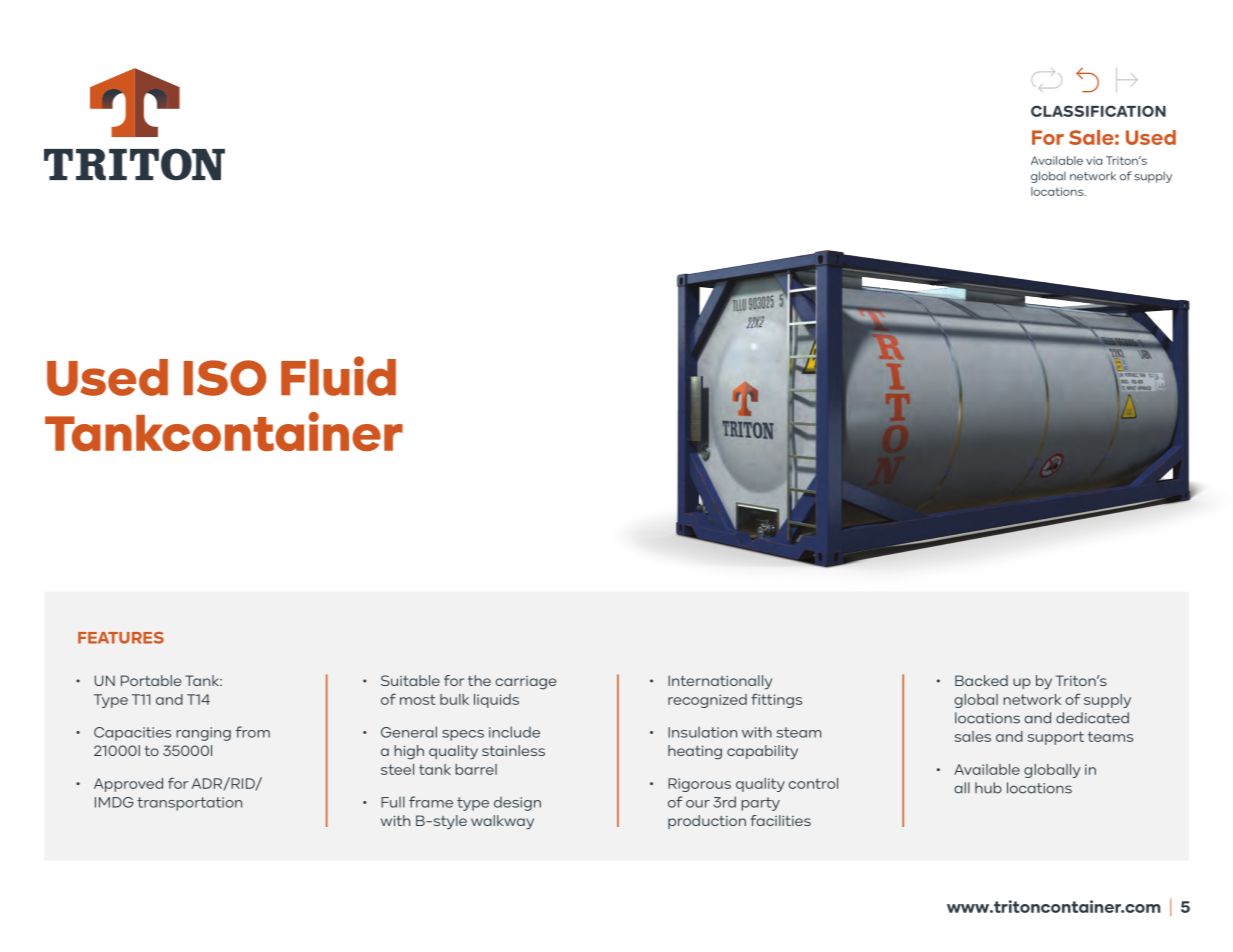  I want to click on ISO, so click(225, 378).
